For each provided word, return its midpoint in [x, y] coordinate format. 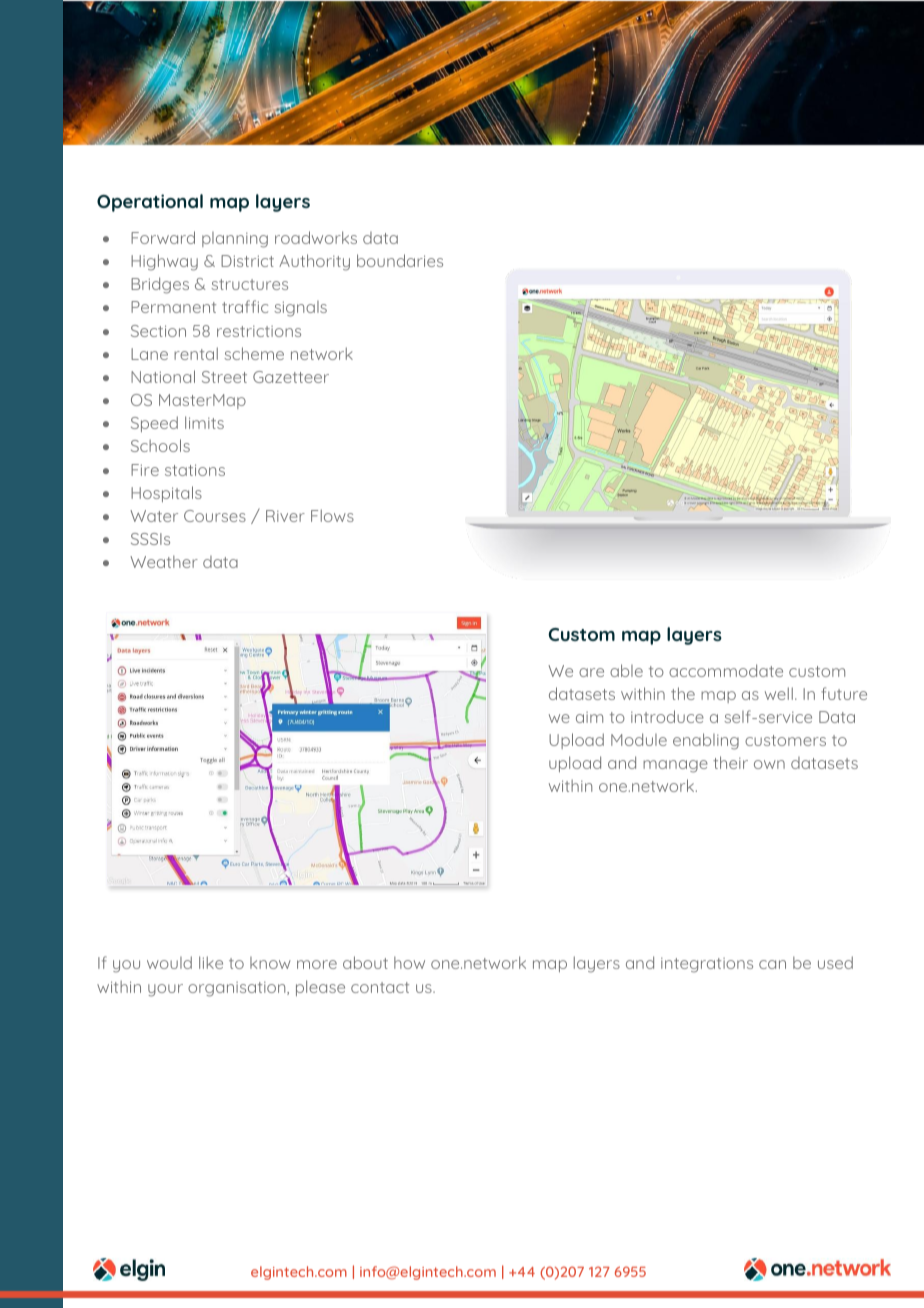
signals [300, 309]
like [211, 962]
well [779, 693]
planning [235, 240]
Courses [215, 516]
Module [639, 739]
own [769, 764]
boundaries [400, 260]
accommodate [726, 670]
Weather [164, 561]
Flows [332, 515]
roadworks [316, 237]
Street [224, 377]
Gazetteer [291, 377]
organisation [238, 989]
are [591, 672]
